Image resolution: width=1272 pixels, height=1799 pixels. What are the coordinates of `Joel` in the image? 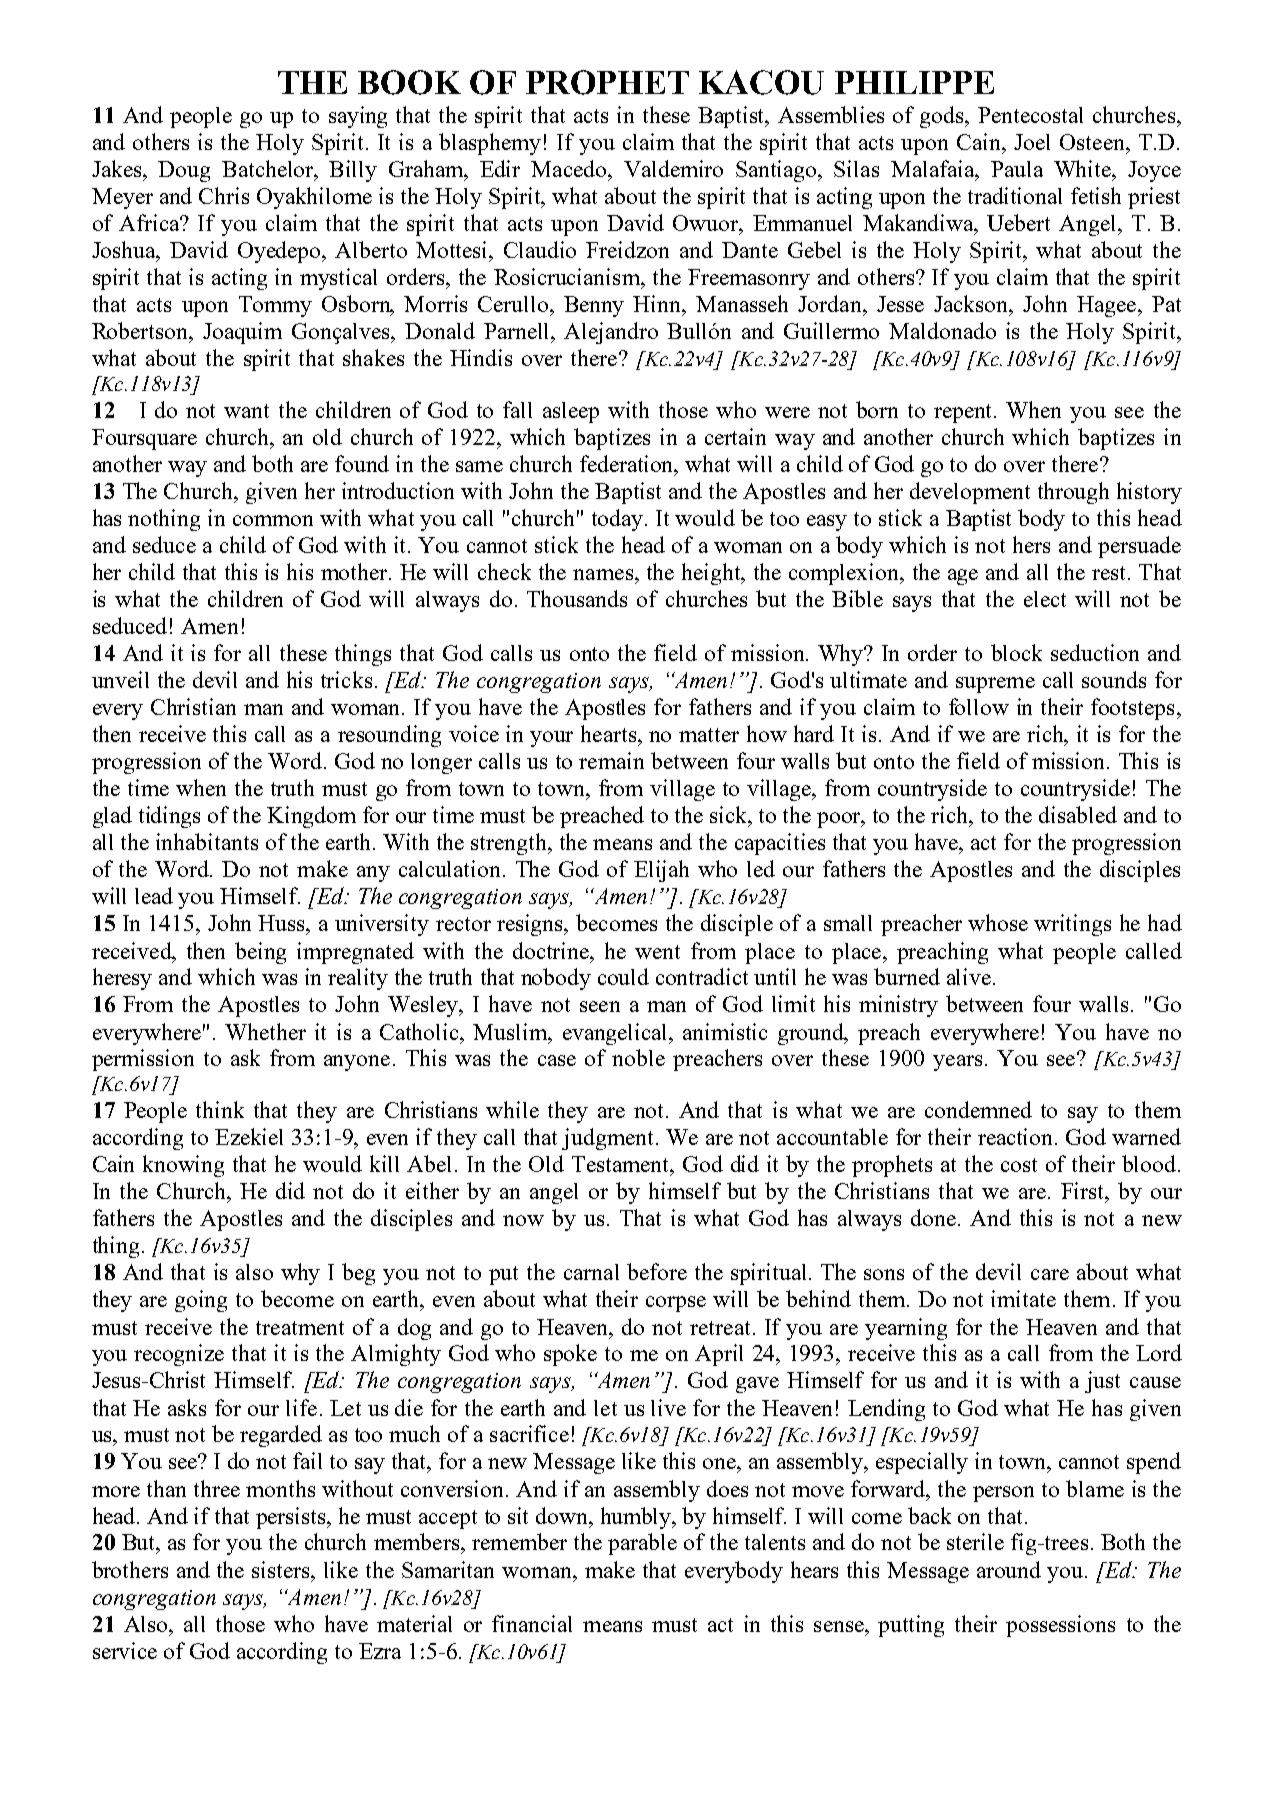 It's located at (1032, 142).
